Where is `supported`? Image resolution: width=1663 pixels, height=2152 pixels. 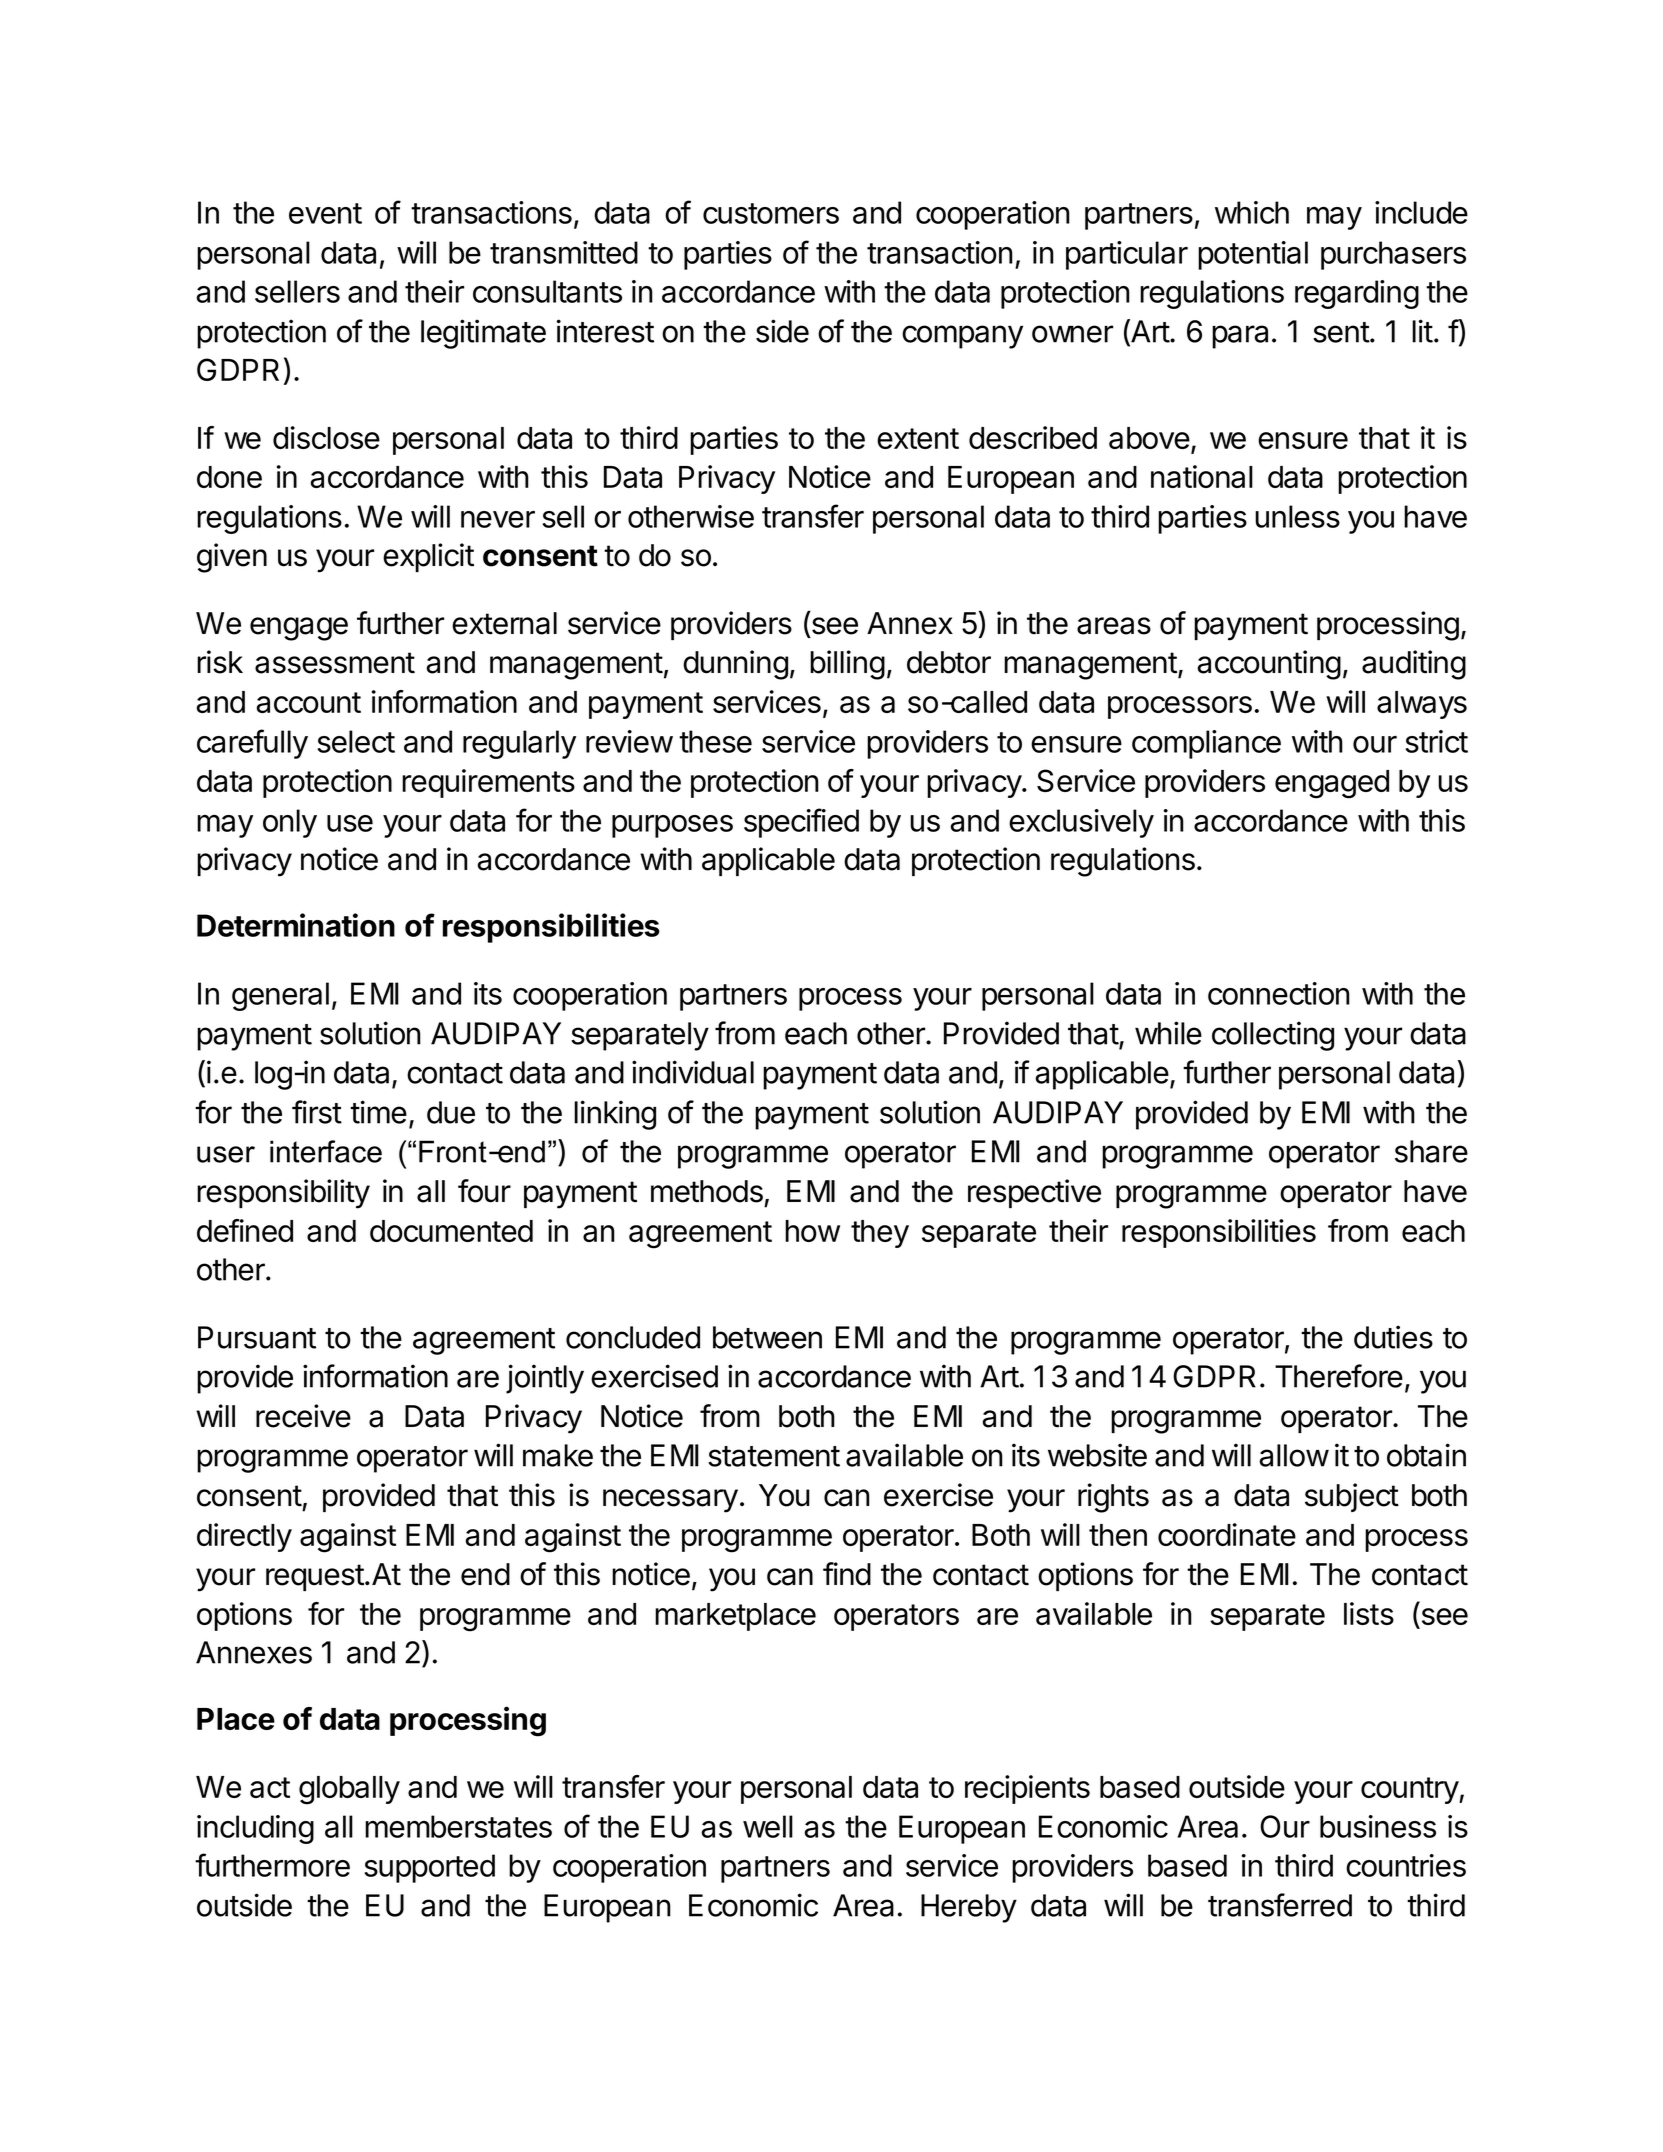
supported is located at coordinates (430, 1868).
